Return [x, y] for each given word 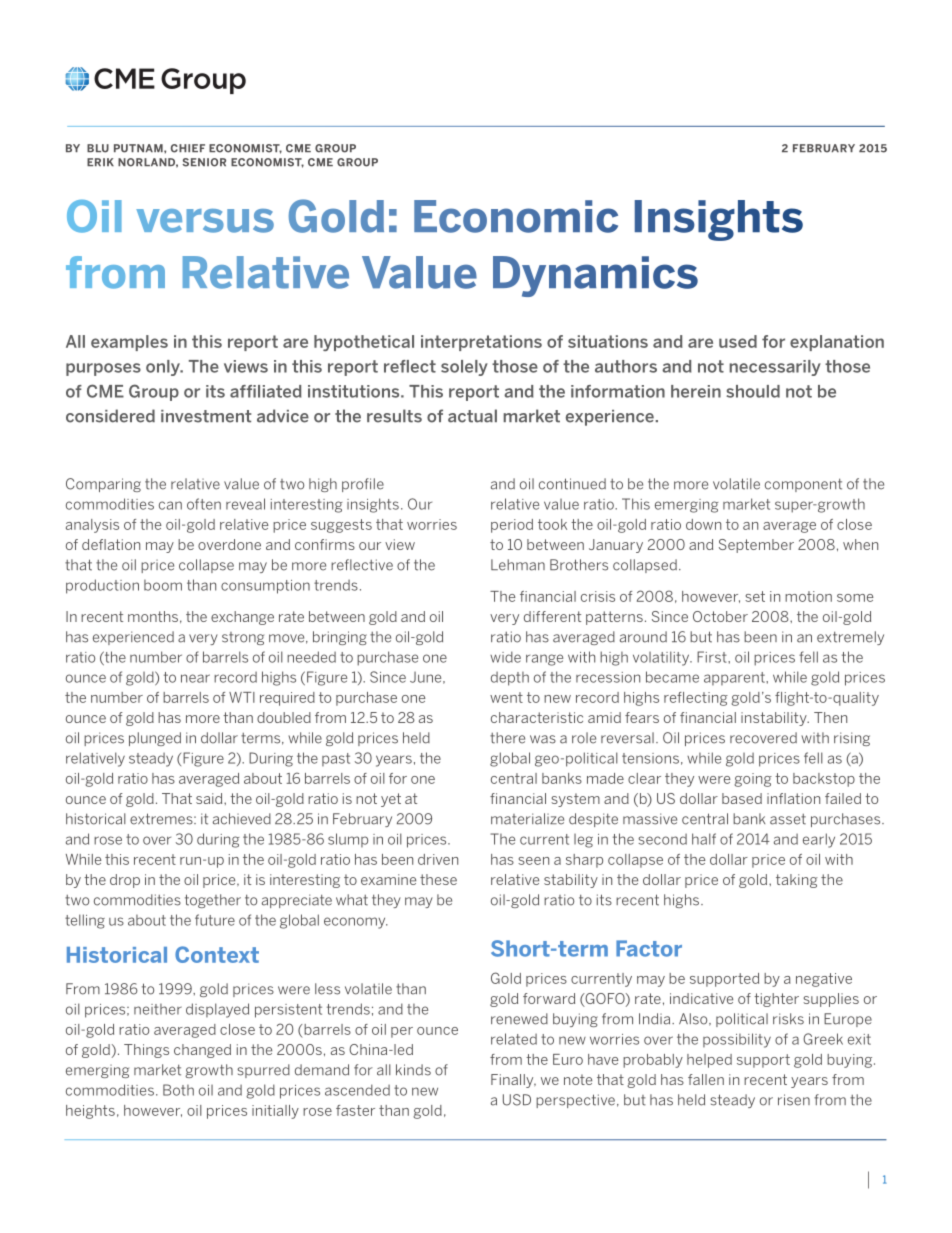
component [803, 485]
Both [178, 1090]
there [507, 738]
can [170, 505]
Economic [516, 216]
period [512, 526]
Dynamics [595, 276]
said [210, 798]
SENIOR [204, 162]
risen [794, 1100]
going [753, 780]
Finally [513, 1081]
